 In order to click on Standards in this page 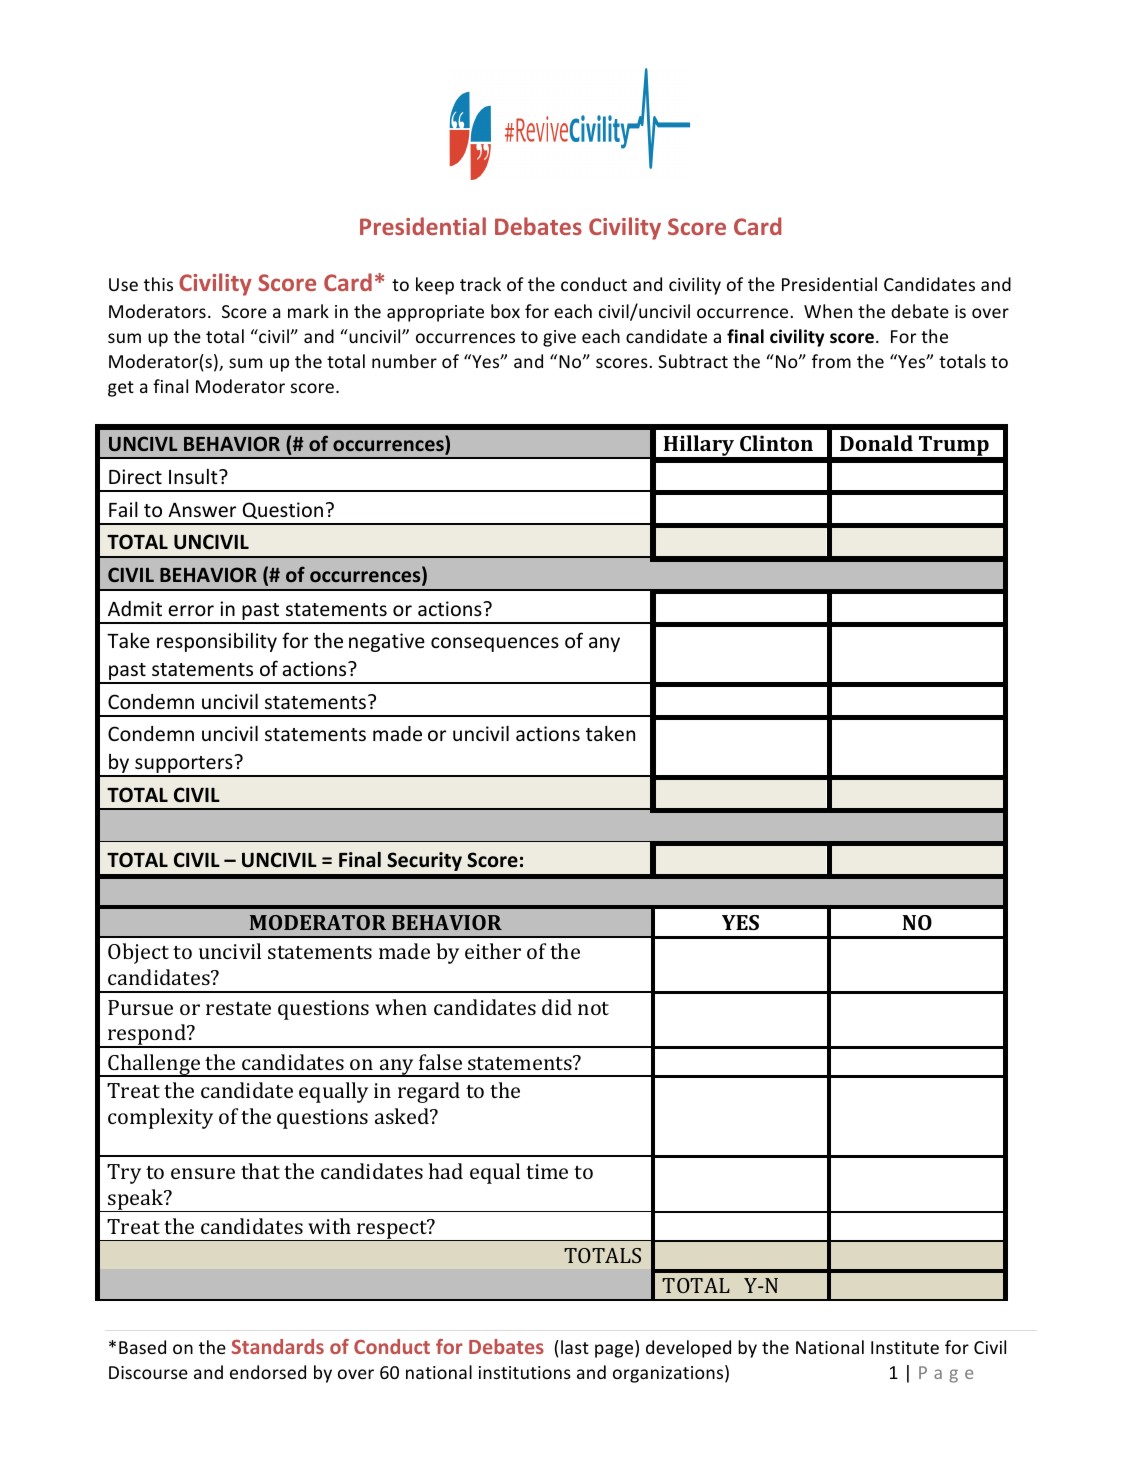, I will do `click(278, 1346)`.
